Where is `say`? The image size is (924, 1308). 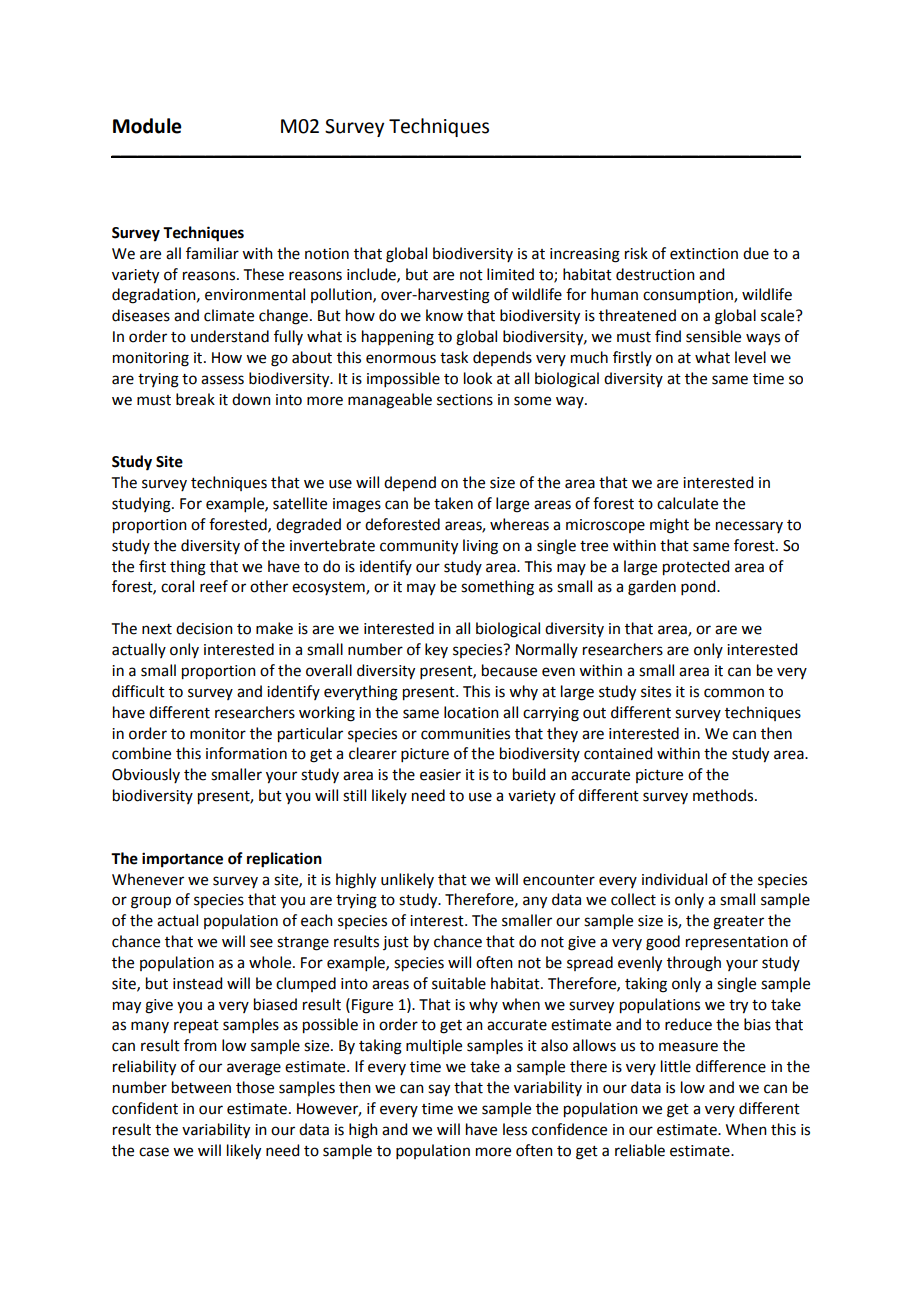 say is located at coordinates (439, 1090).
